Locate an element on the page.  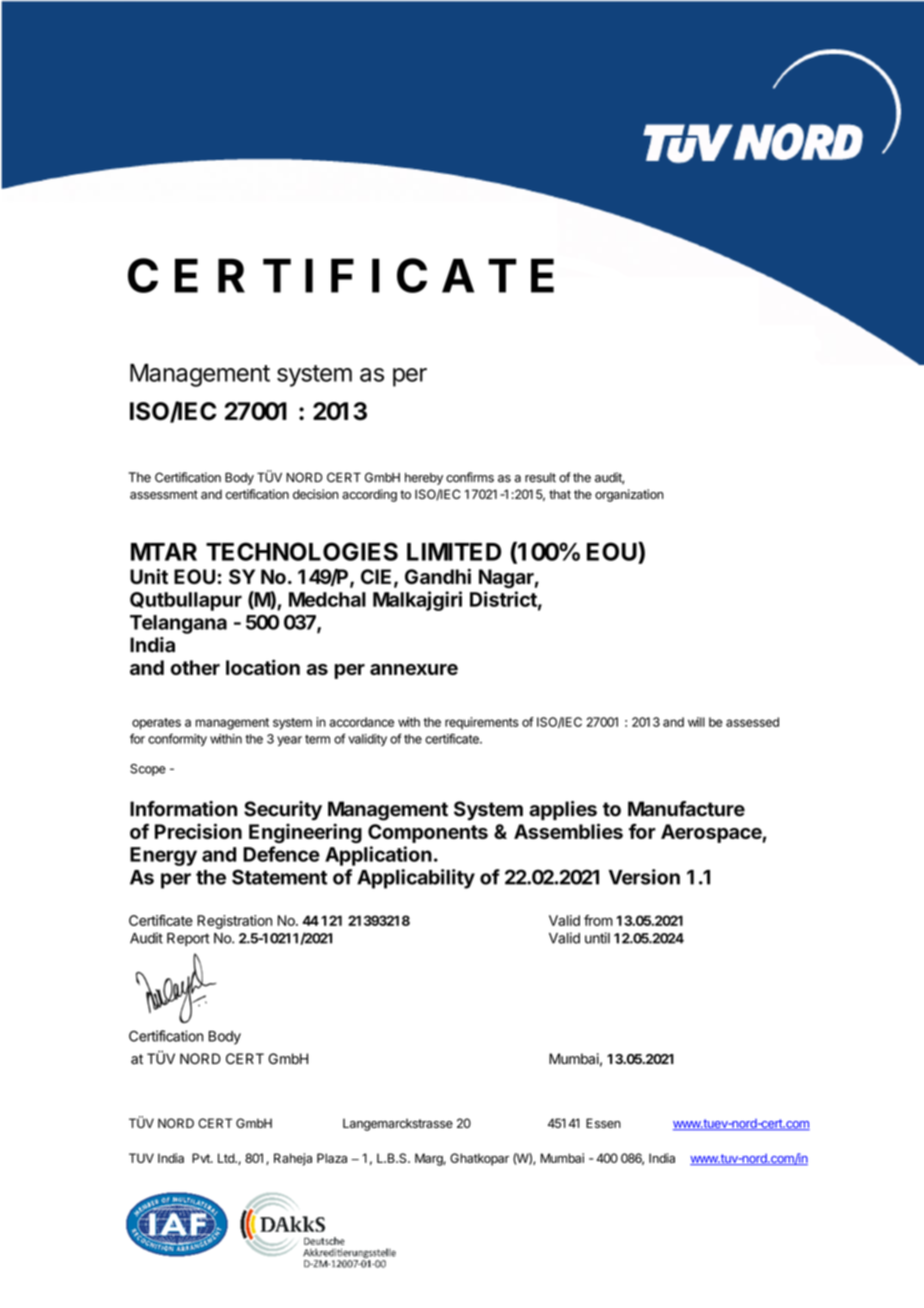
Manufacture is located at coordinates (686, 809).
